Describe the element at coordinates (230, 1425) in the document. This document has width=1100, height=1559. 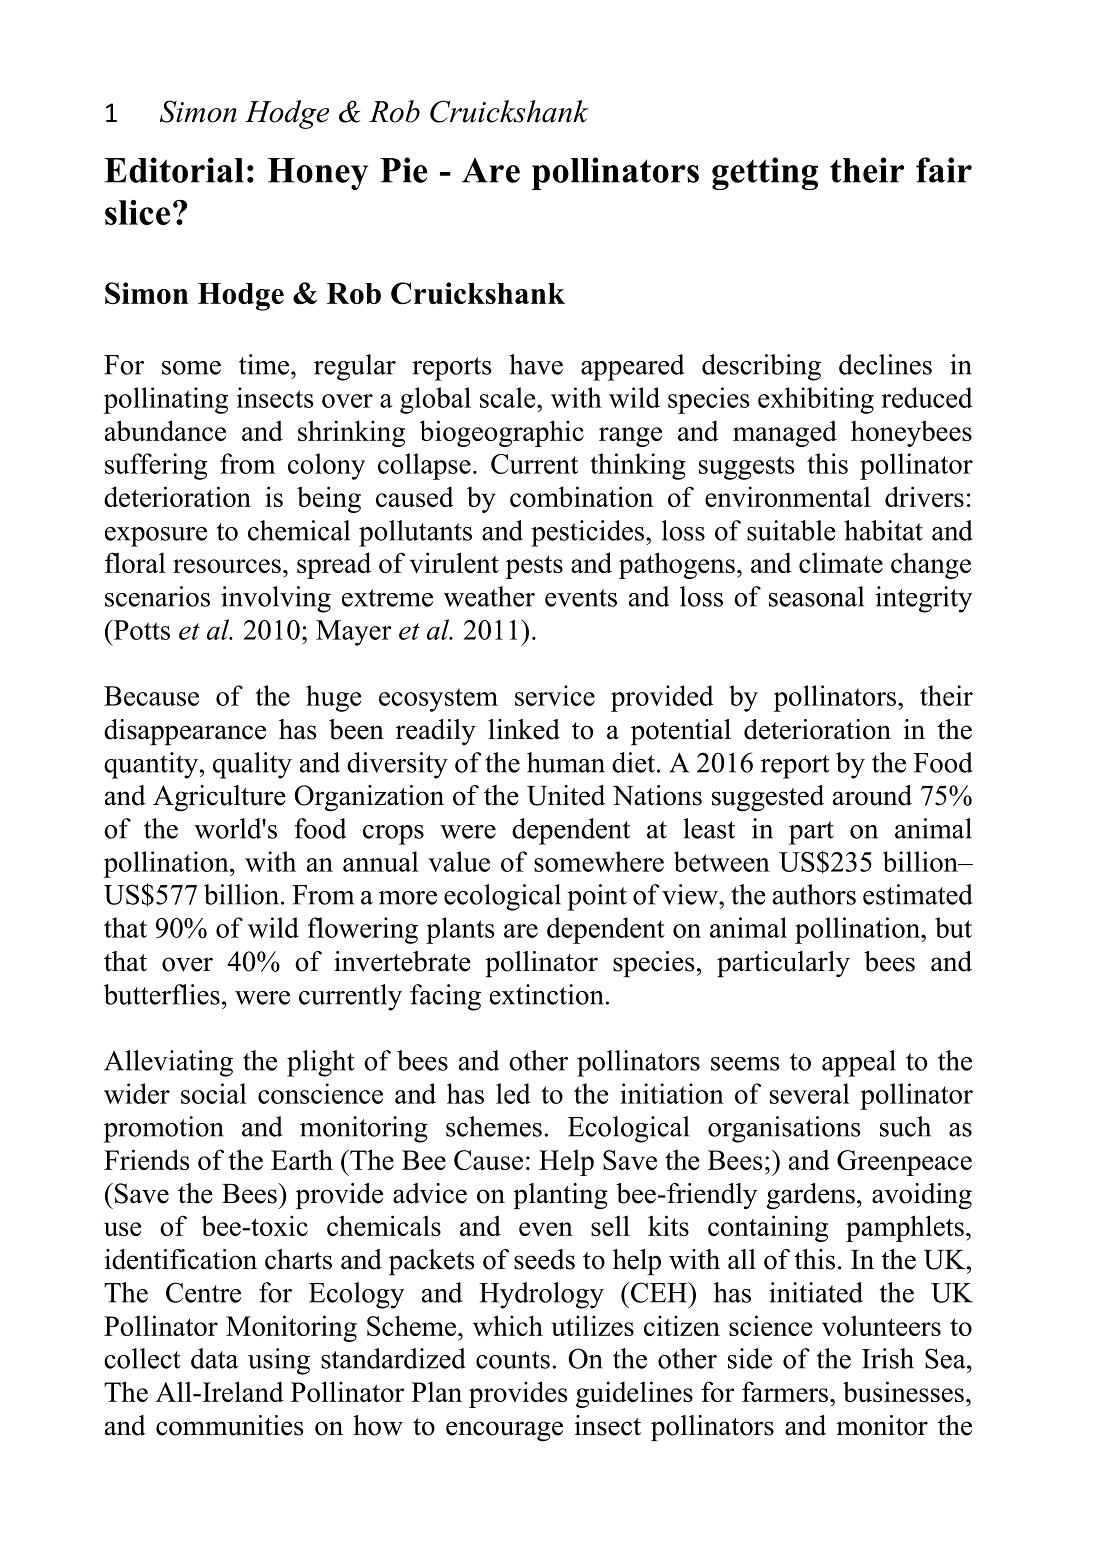
I see `communities` at that location.
